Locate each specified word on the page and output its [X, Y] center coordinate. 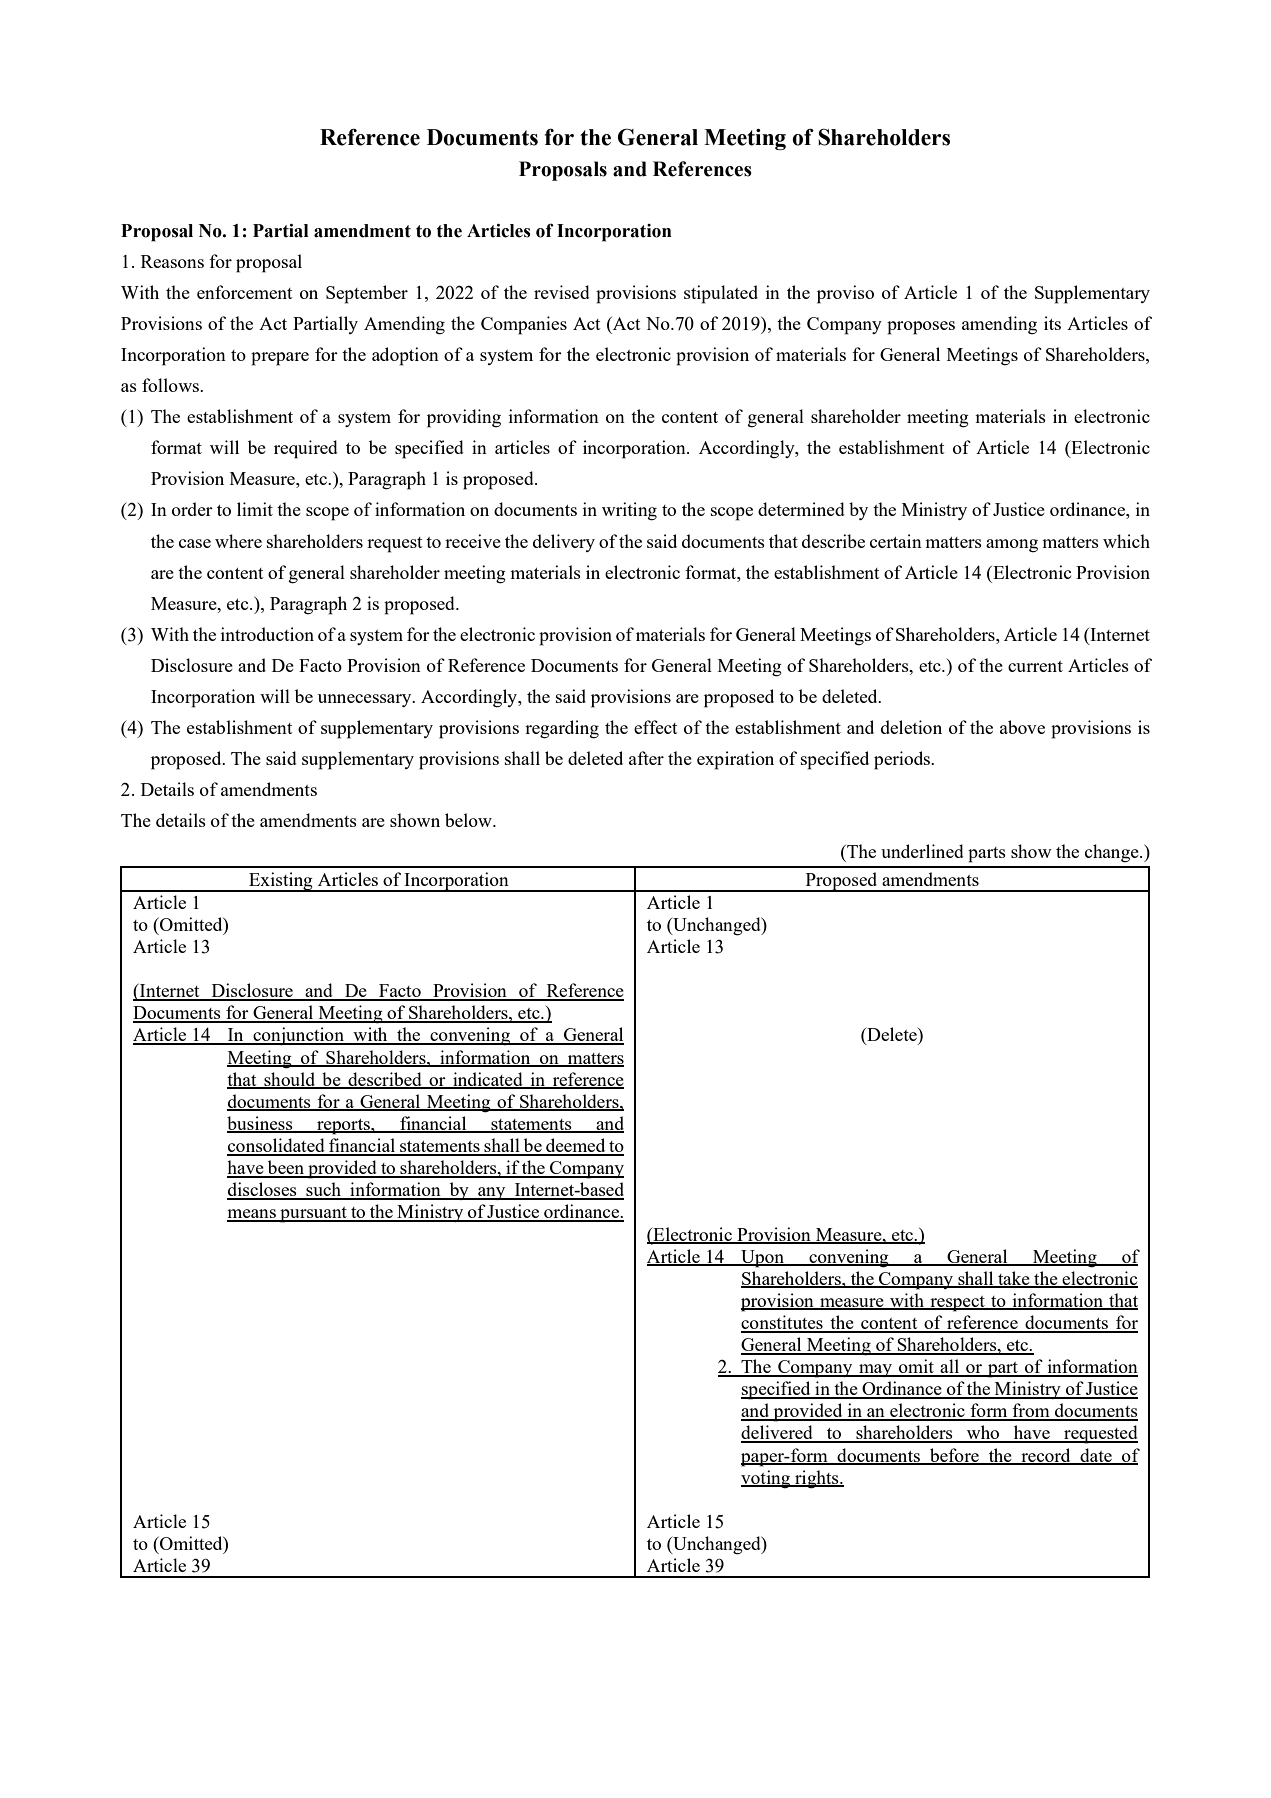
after [646, 758]
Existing [281, 882]
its [1052, 323]
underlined [922, 851]
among [1012, 546]
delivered [778, 1433]
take [1014, 1279]
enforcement [244, 292]
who [983, 1433]
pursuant [313, 1215]
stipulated [721, 294]
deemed [576, 1146]
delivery [564, 543]
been [286, 1168]
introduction [267, 634]
